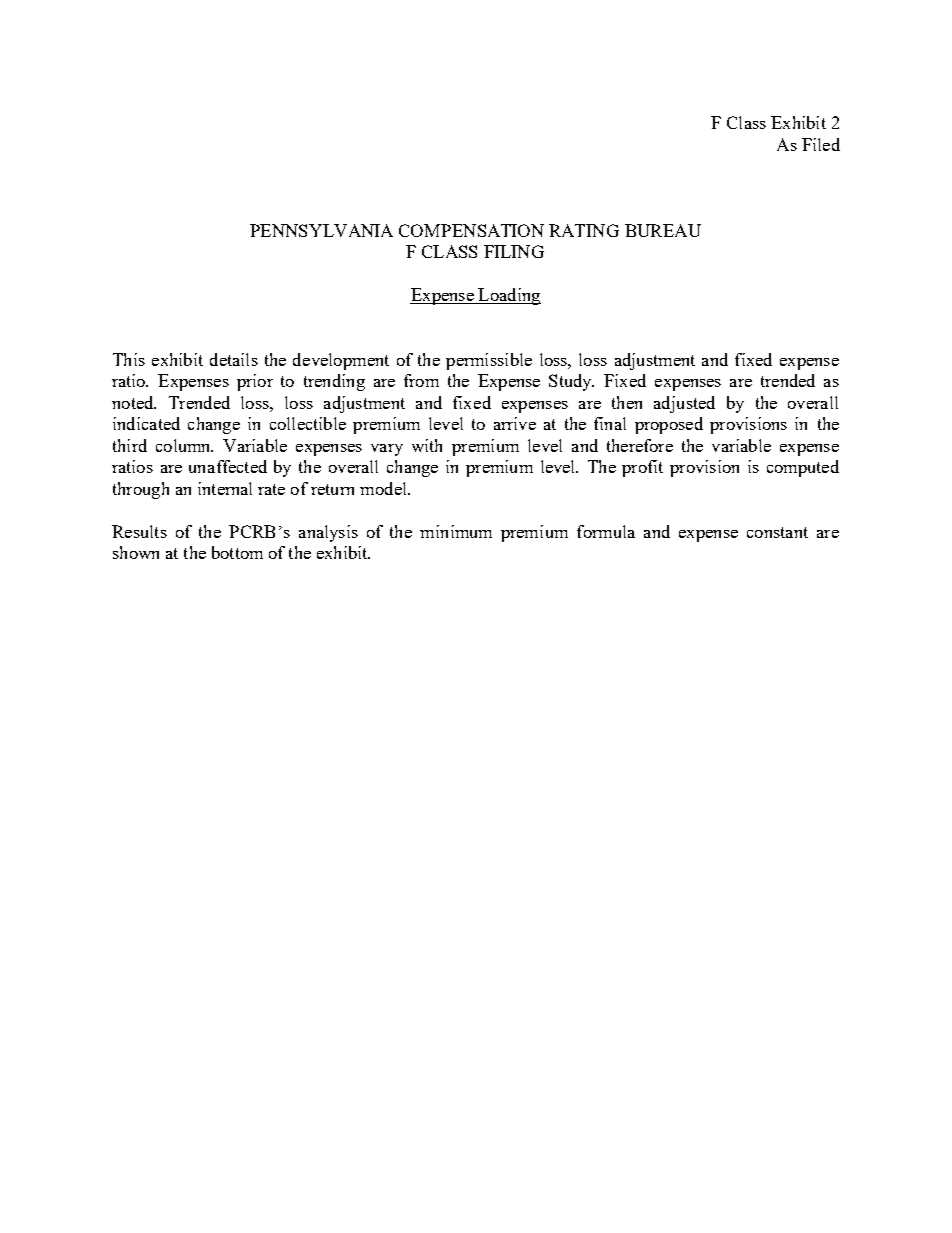  Describe the element at coordinates (321, 230) in the image. I see `PENNSYLVANIA` at that location.
